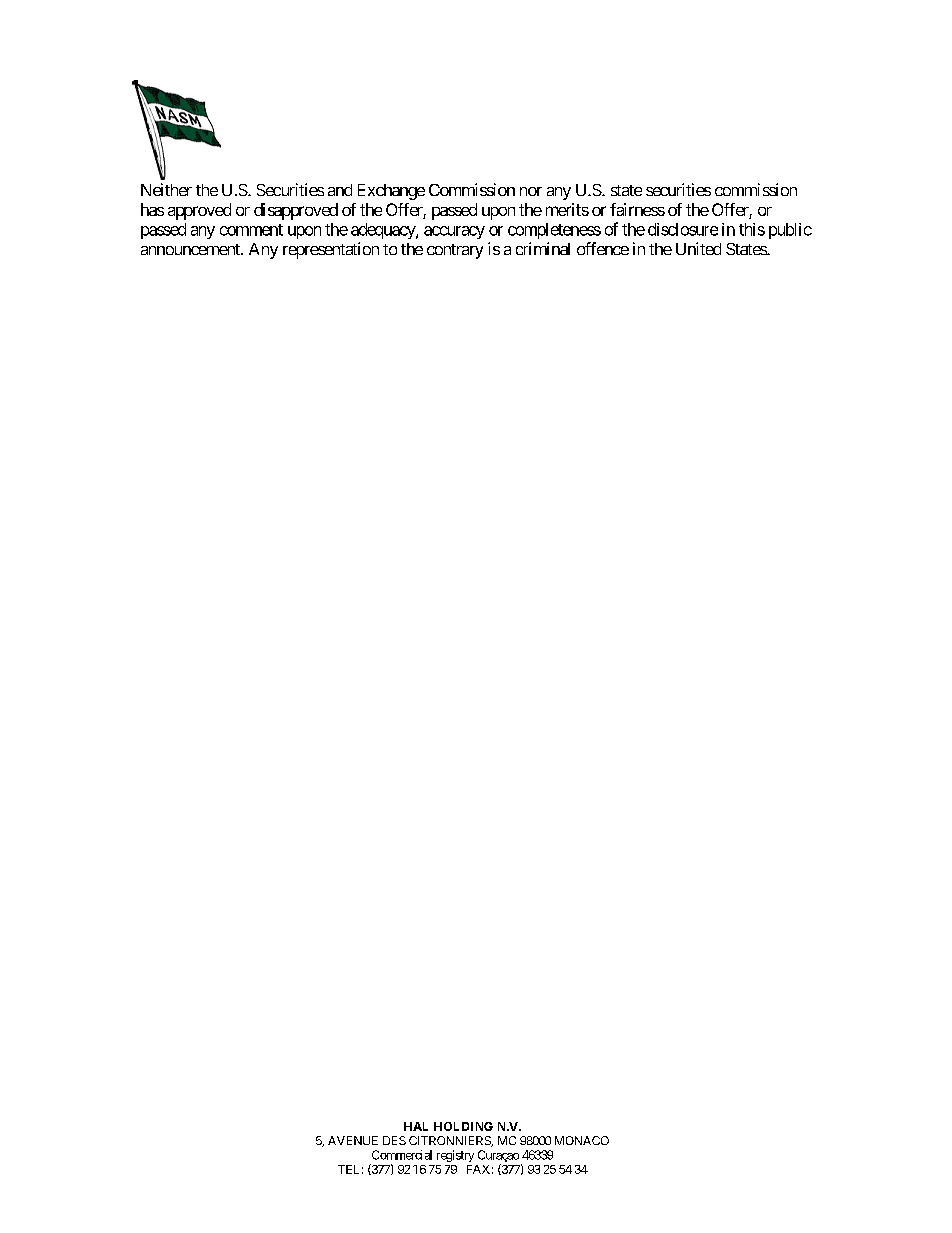 The width and height of the screenshot is (952, 1233). Describe the element at coordinates (455, 251) in the screenshot. I see `contrary` at that location.
